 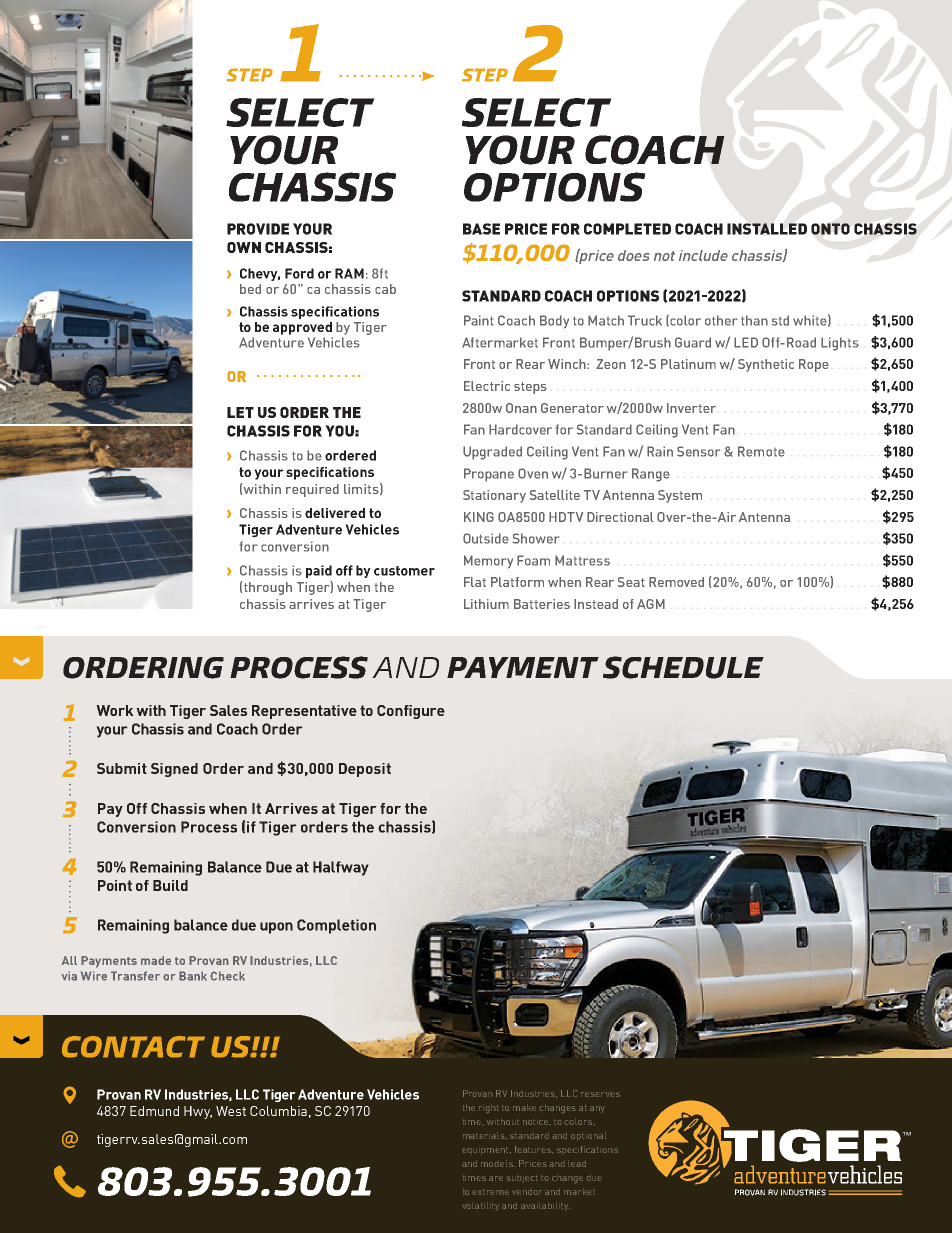 I want to click on Work, so click(x=115, y=710).
